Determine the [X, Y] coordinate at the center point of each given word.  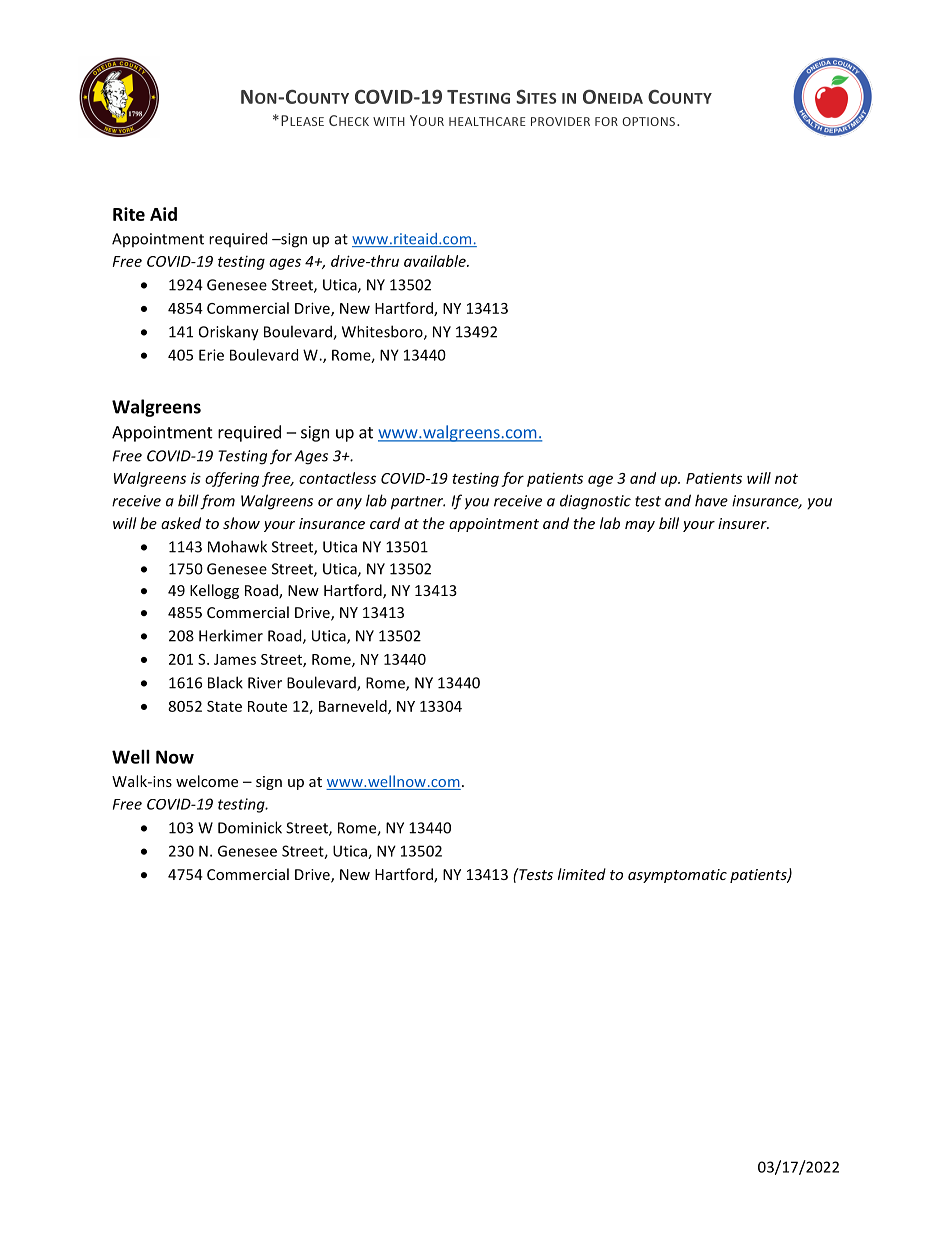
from [217, 502]
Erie [211, 355]
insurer [743, 523]
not [786, 479]
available [436, 261]
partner [418, 503]
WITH [389, 121]
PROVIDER [560, 121]
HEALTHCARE [487, 121]
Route [267, 706]
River [265, 683]
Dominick [250, 827]
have [711, 500]
